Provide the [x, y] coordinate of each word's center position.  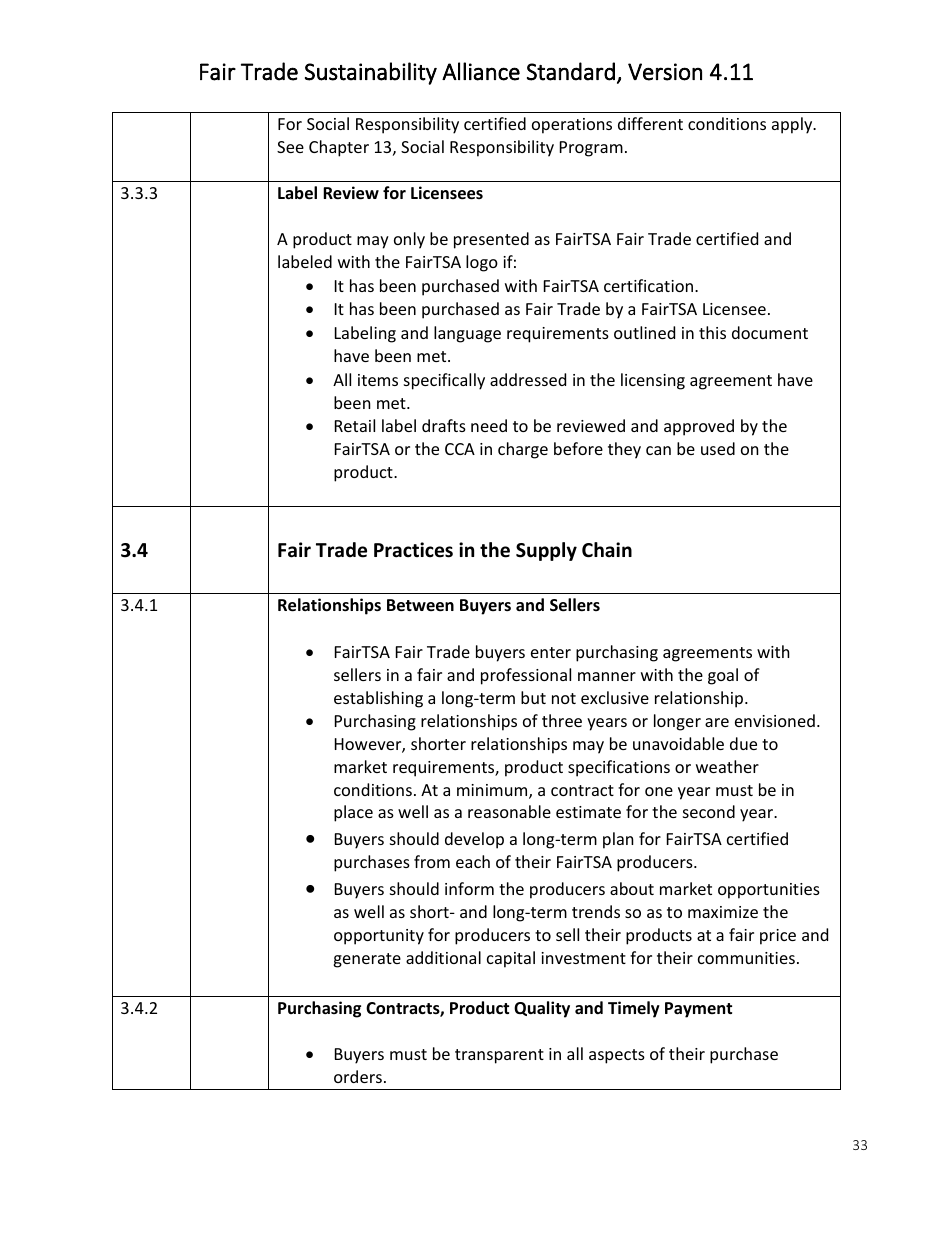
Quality [542, 1009]
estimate [588, 812]
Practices [413, 550]
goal [723, 676]
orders [358, 1076]
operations [572, 126]
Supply [546, 551]
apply [793, 125]
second [709, 811]
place [353, 813]
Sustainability [371, 73]
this [712, 332]
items [378, 380]
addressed [528, 379]
